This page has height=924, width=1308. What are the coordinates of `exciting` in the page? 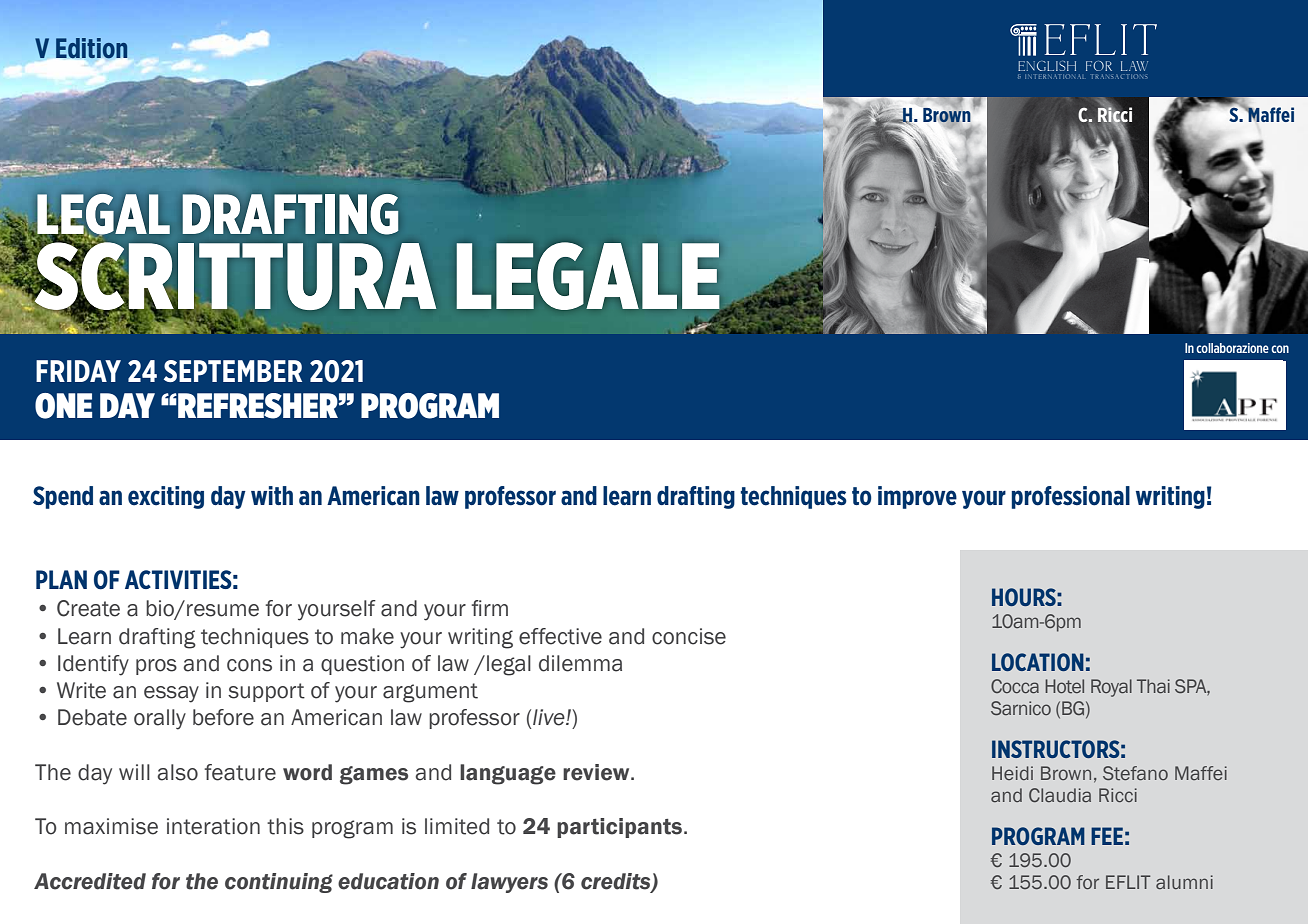 It's located at (166, 497).
